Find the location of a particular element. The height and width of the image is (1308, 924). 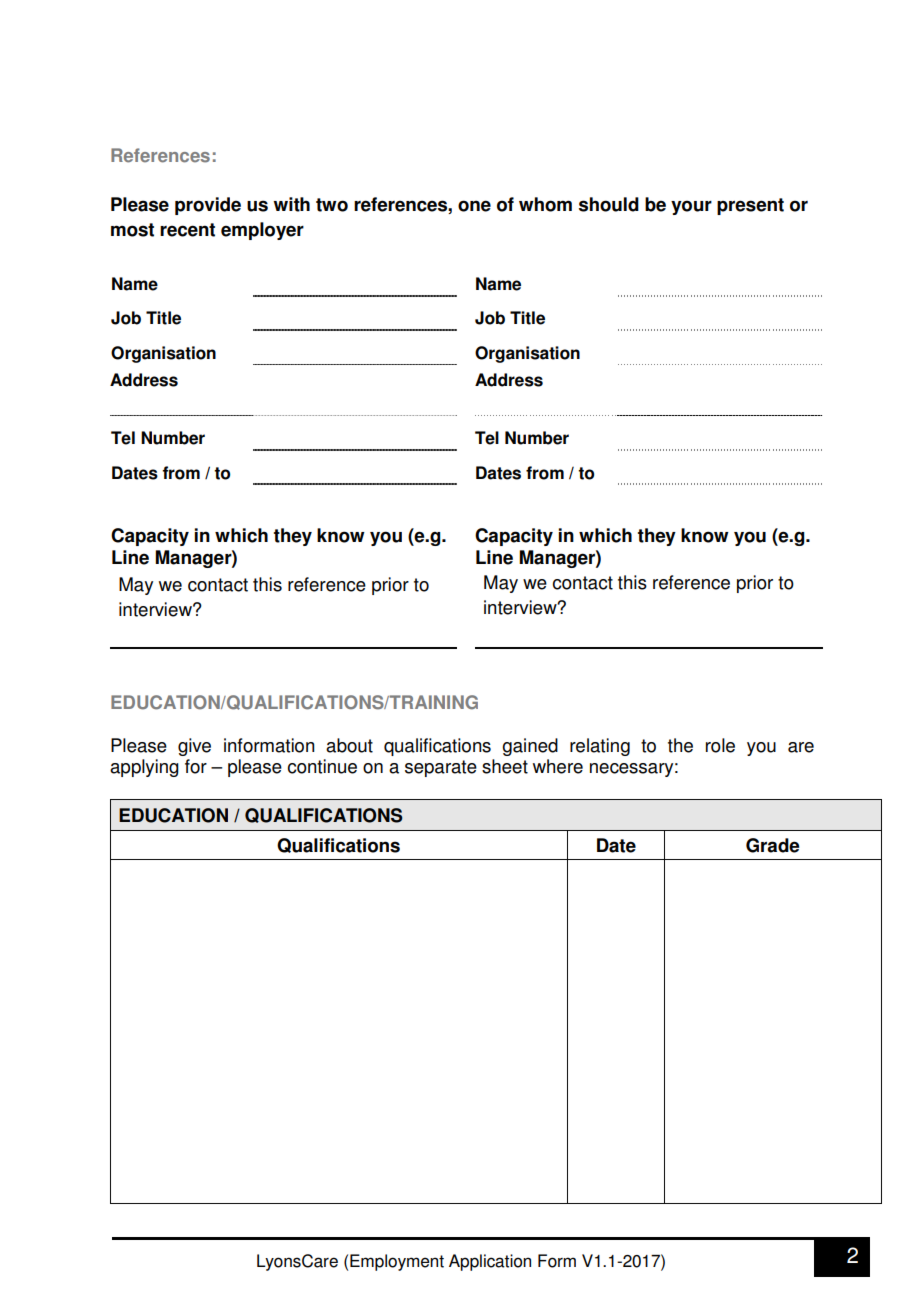

applying is located at coordinates (144, 768).
